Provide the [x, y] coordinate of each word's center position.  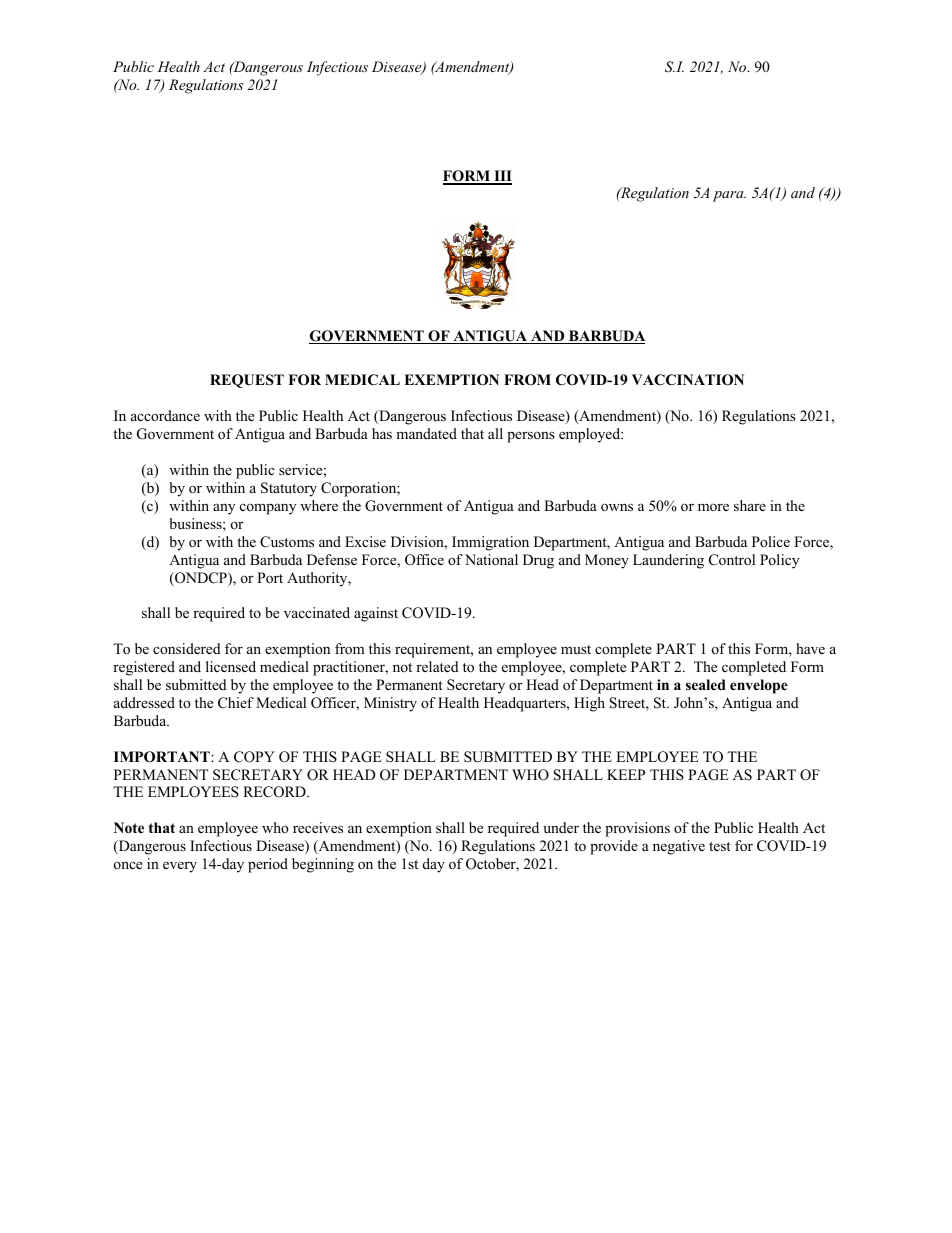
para [729, 196]
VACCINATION [688, 380]
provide [614, 847]
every [180, 867]
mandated [426, 433]
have [810, 648]
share [750, 505]
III [502, 177]
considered [187, 648]
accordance [165, 415]
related [437, 666]
